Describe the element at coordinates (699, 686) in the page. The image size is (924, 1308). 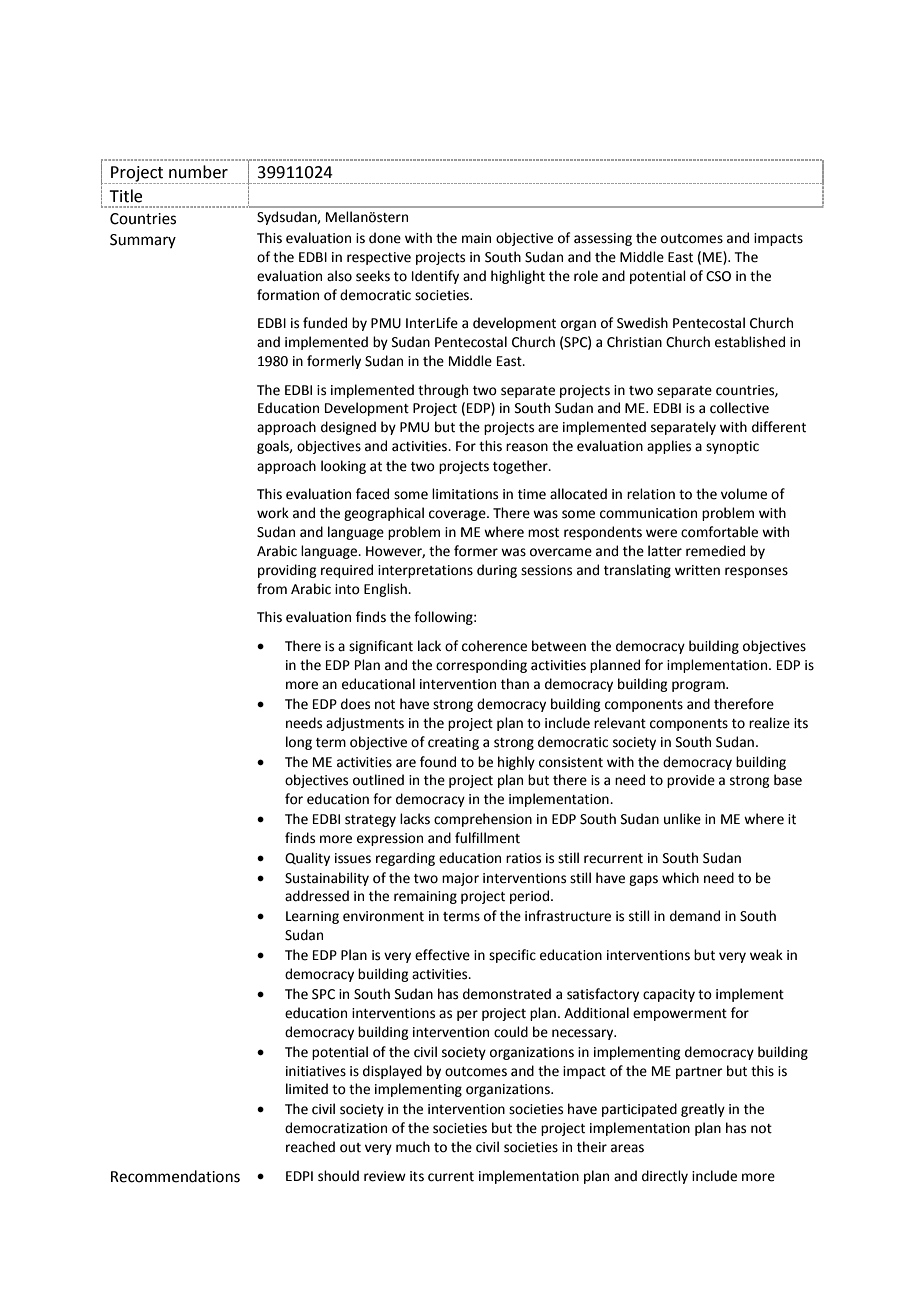
I see `program` at that location.
